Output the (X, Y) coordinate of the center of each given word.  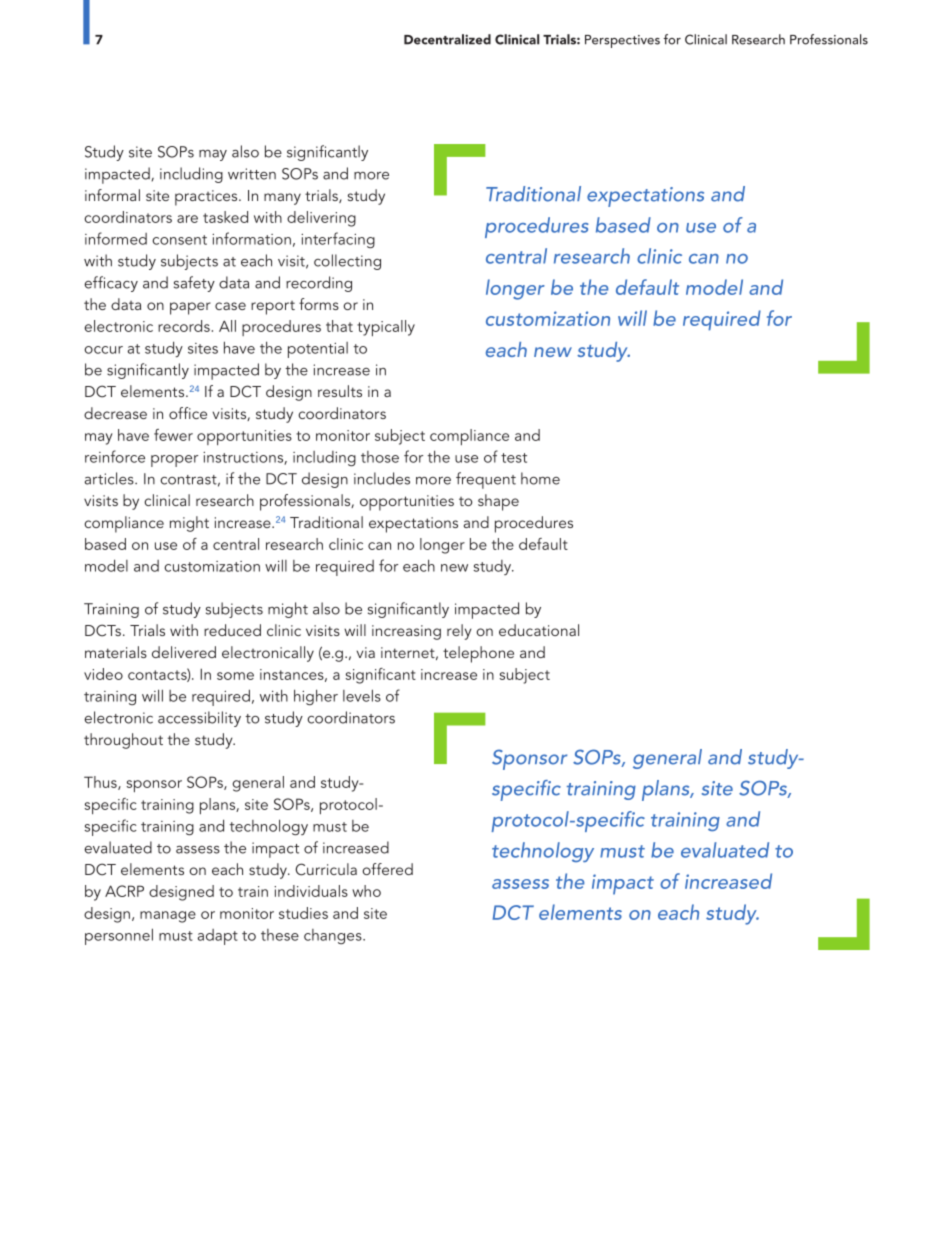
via (366, 652)
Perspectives (622, 41)
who (366, 891)
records (184, 326)
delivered (184, 652)
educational (539, 630)
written (252, 174)
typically (386, 328)
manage (168, 917)
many (282, 199)
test (514, 458)
